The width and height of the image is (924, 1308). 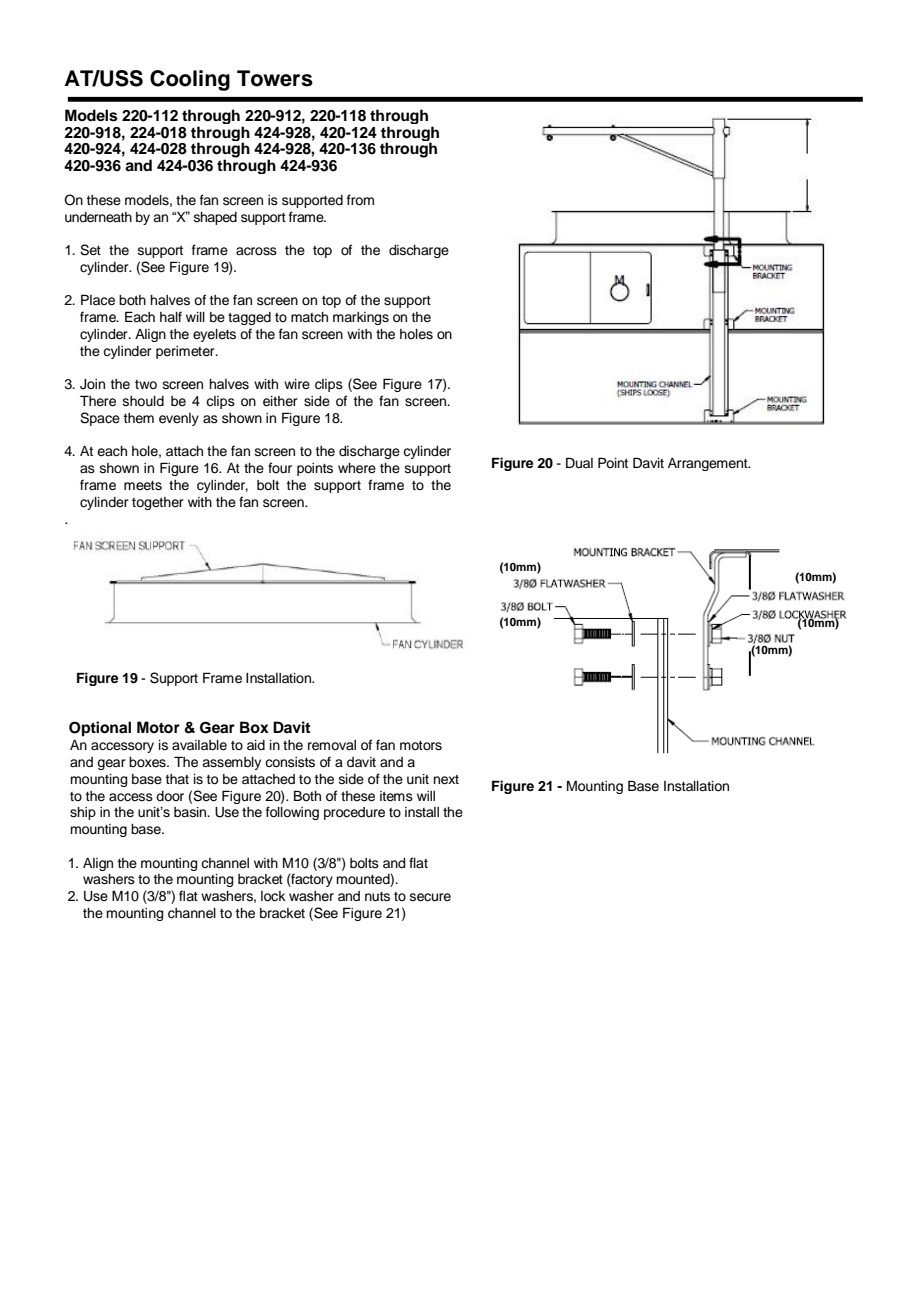 What do you see at coordinates (275, 78) in the image?
I see `Towers` at bounding box center [275, 78].
